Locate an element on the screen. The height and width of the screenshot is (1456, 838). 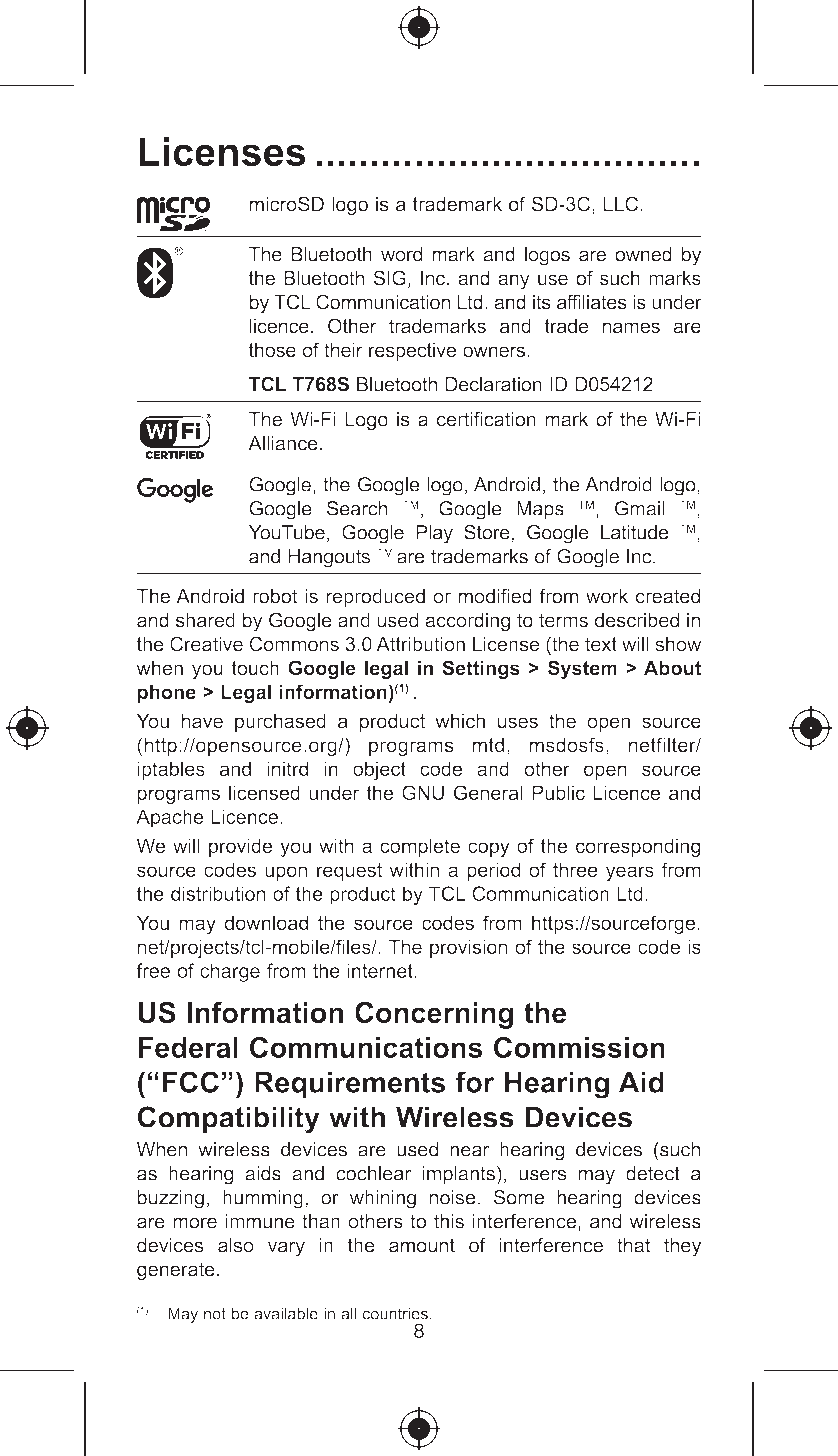
have is located at coordinates (202, 720).
